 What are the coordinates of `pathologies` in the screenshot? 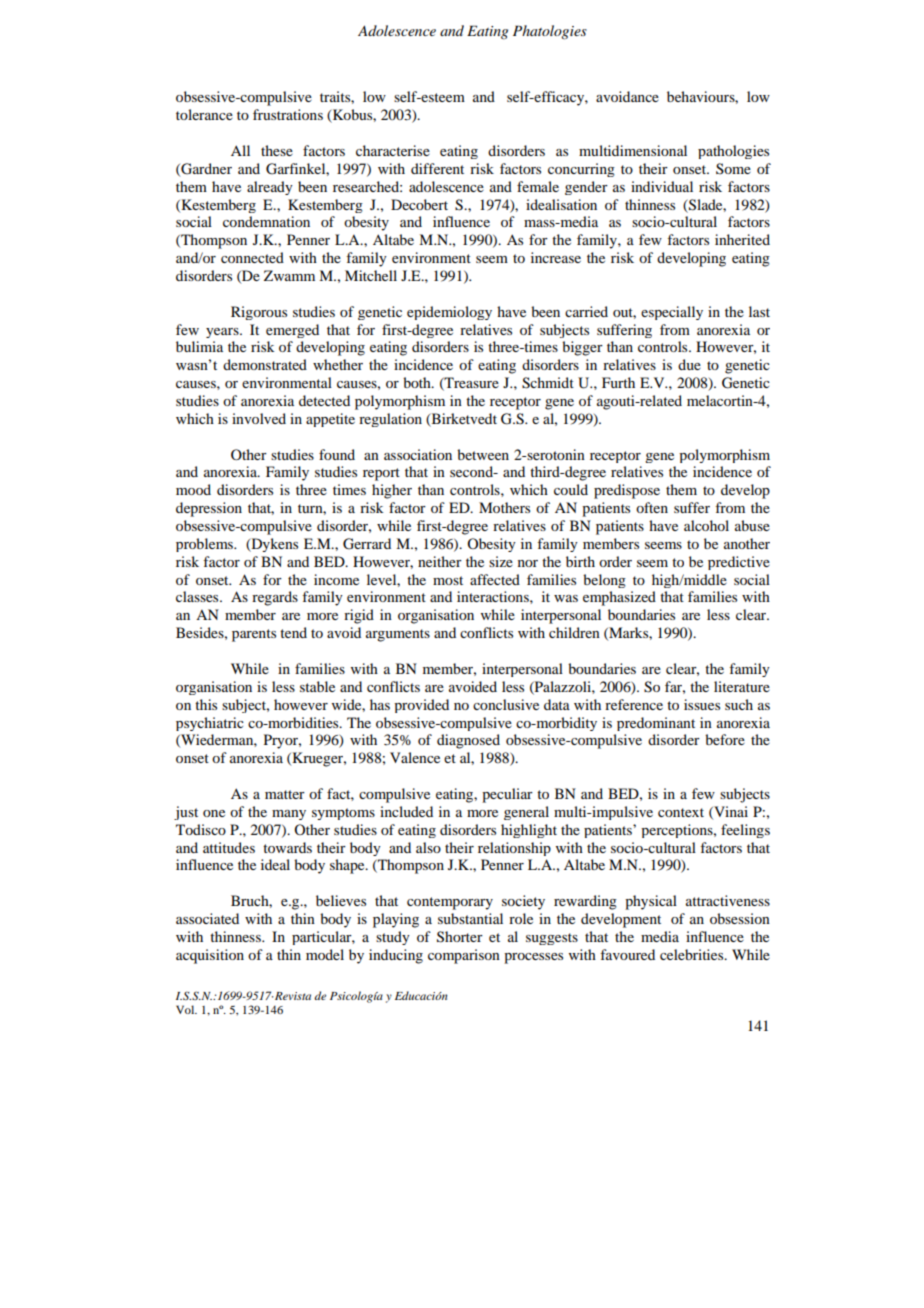 It's located at (733, 152).
